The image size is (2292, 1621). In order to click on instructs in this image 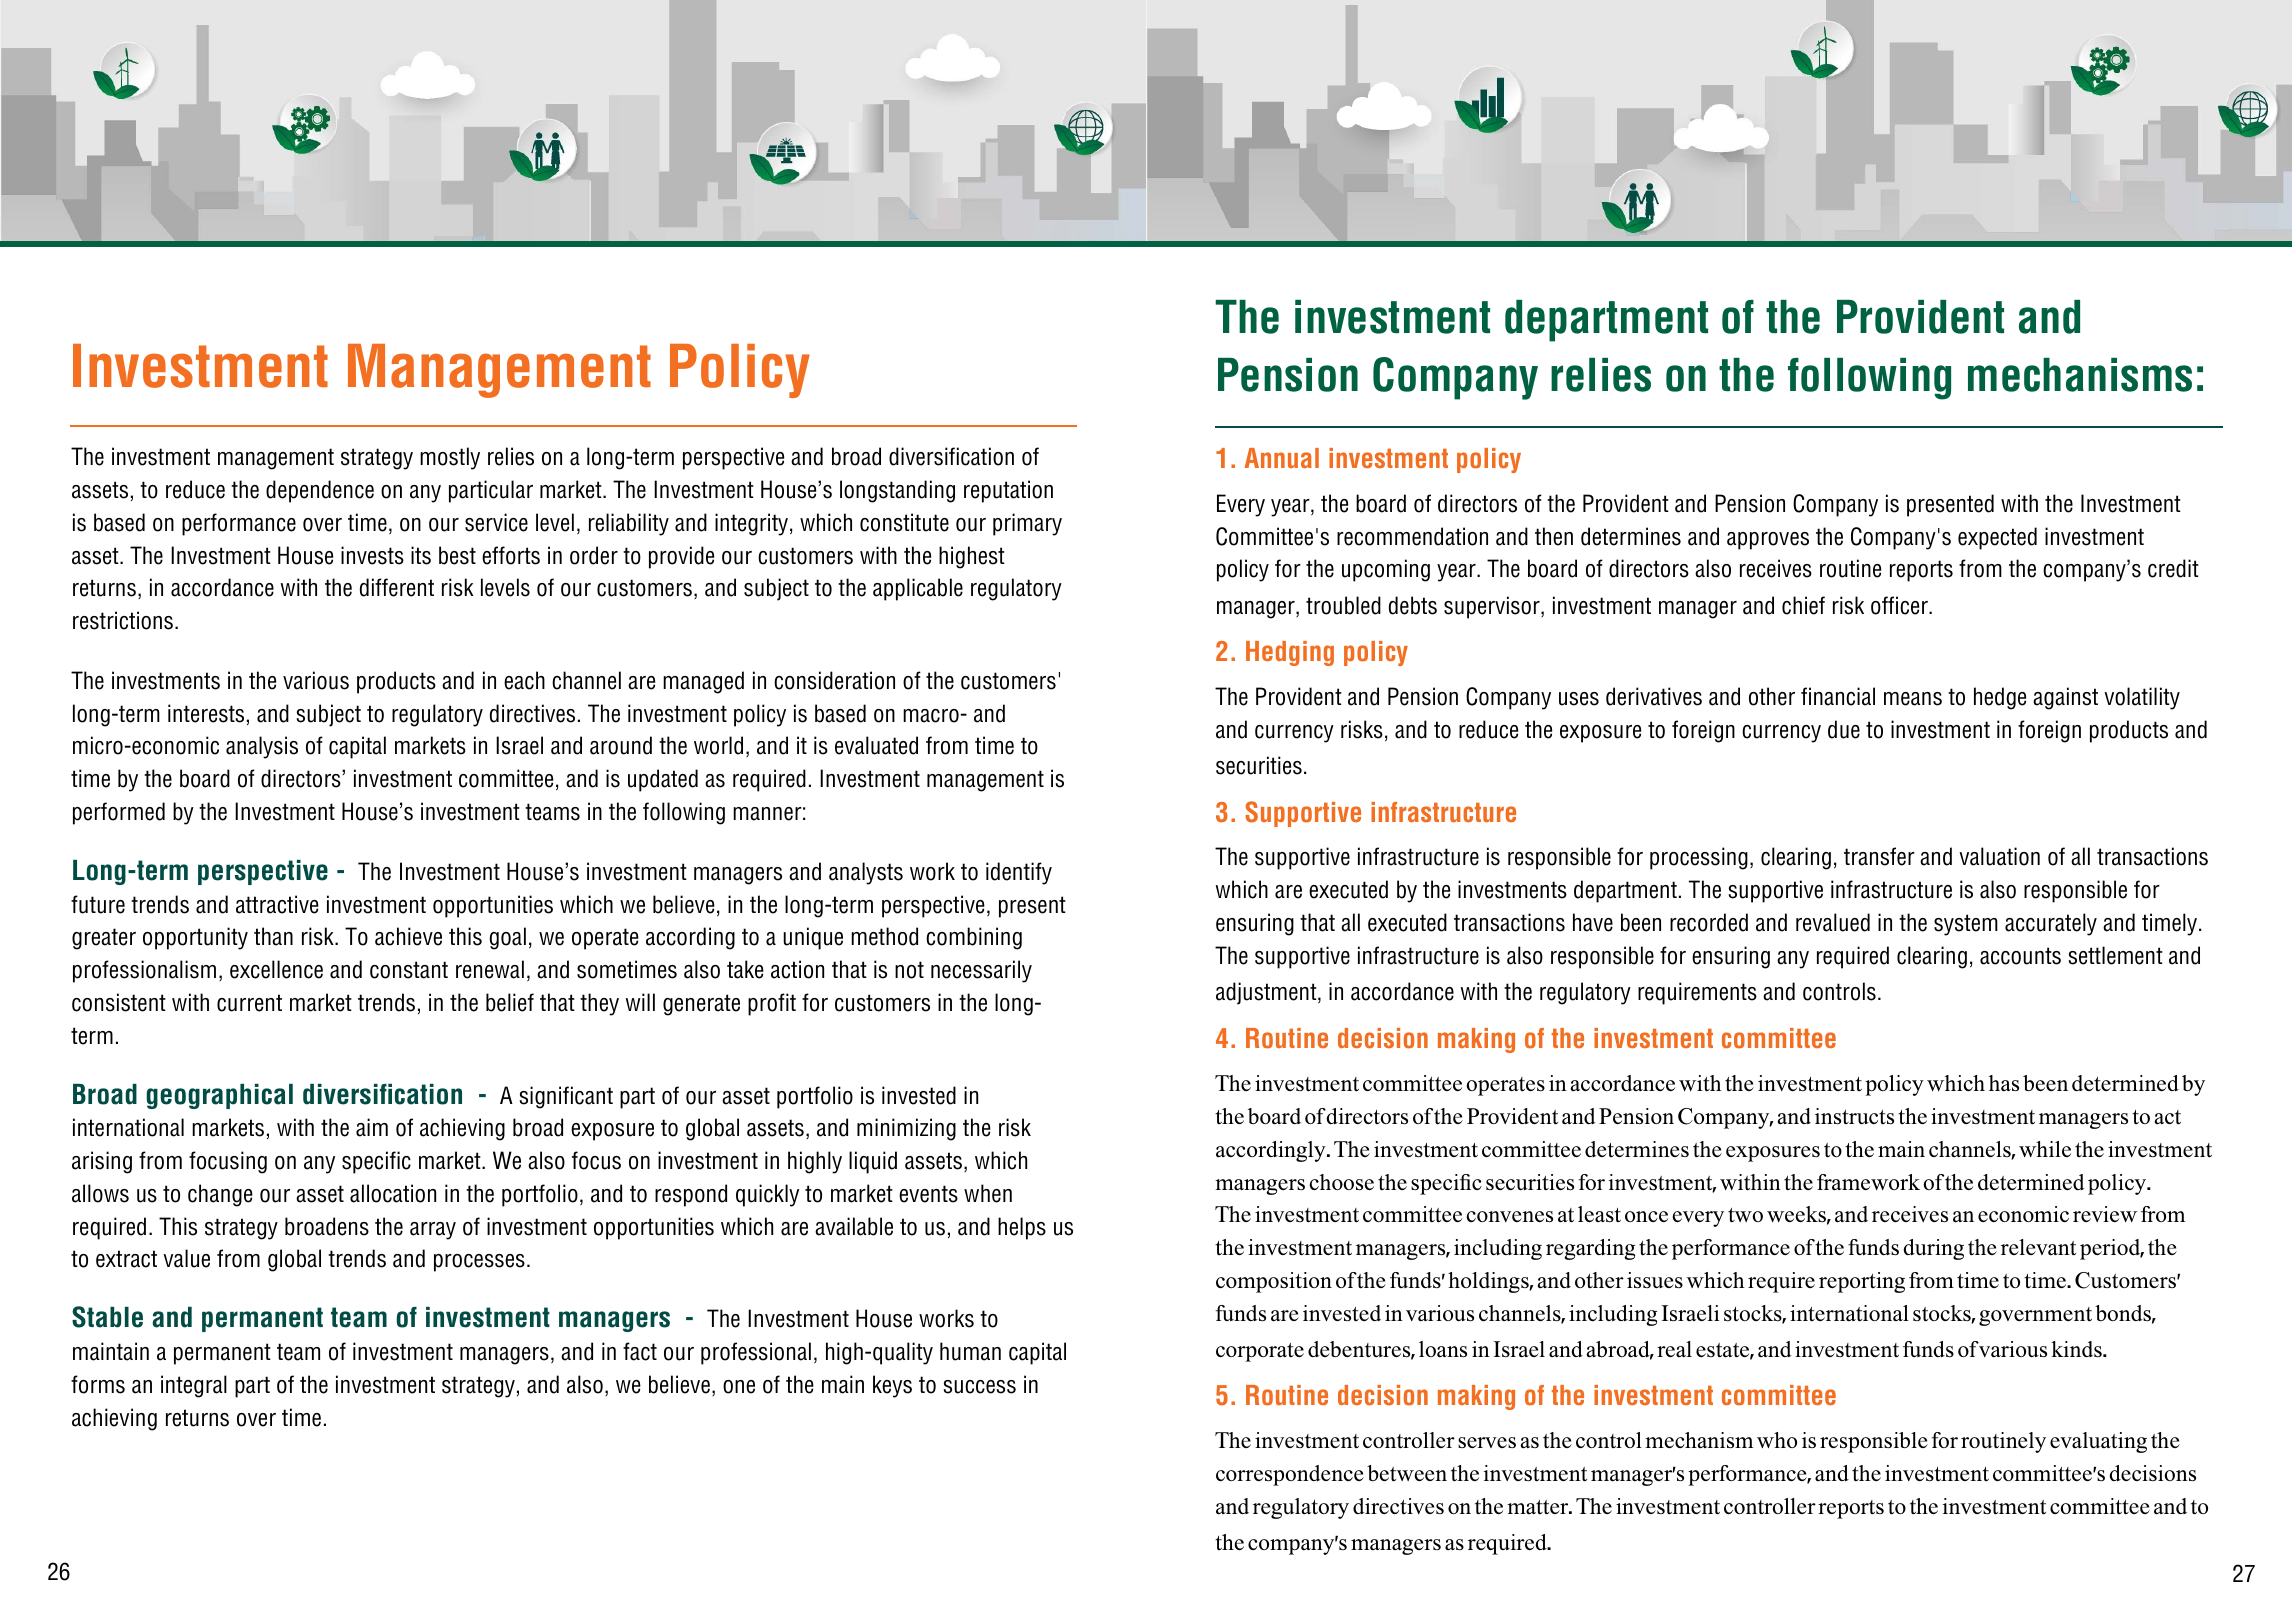, I will do `click(1854, 1116)`.
